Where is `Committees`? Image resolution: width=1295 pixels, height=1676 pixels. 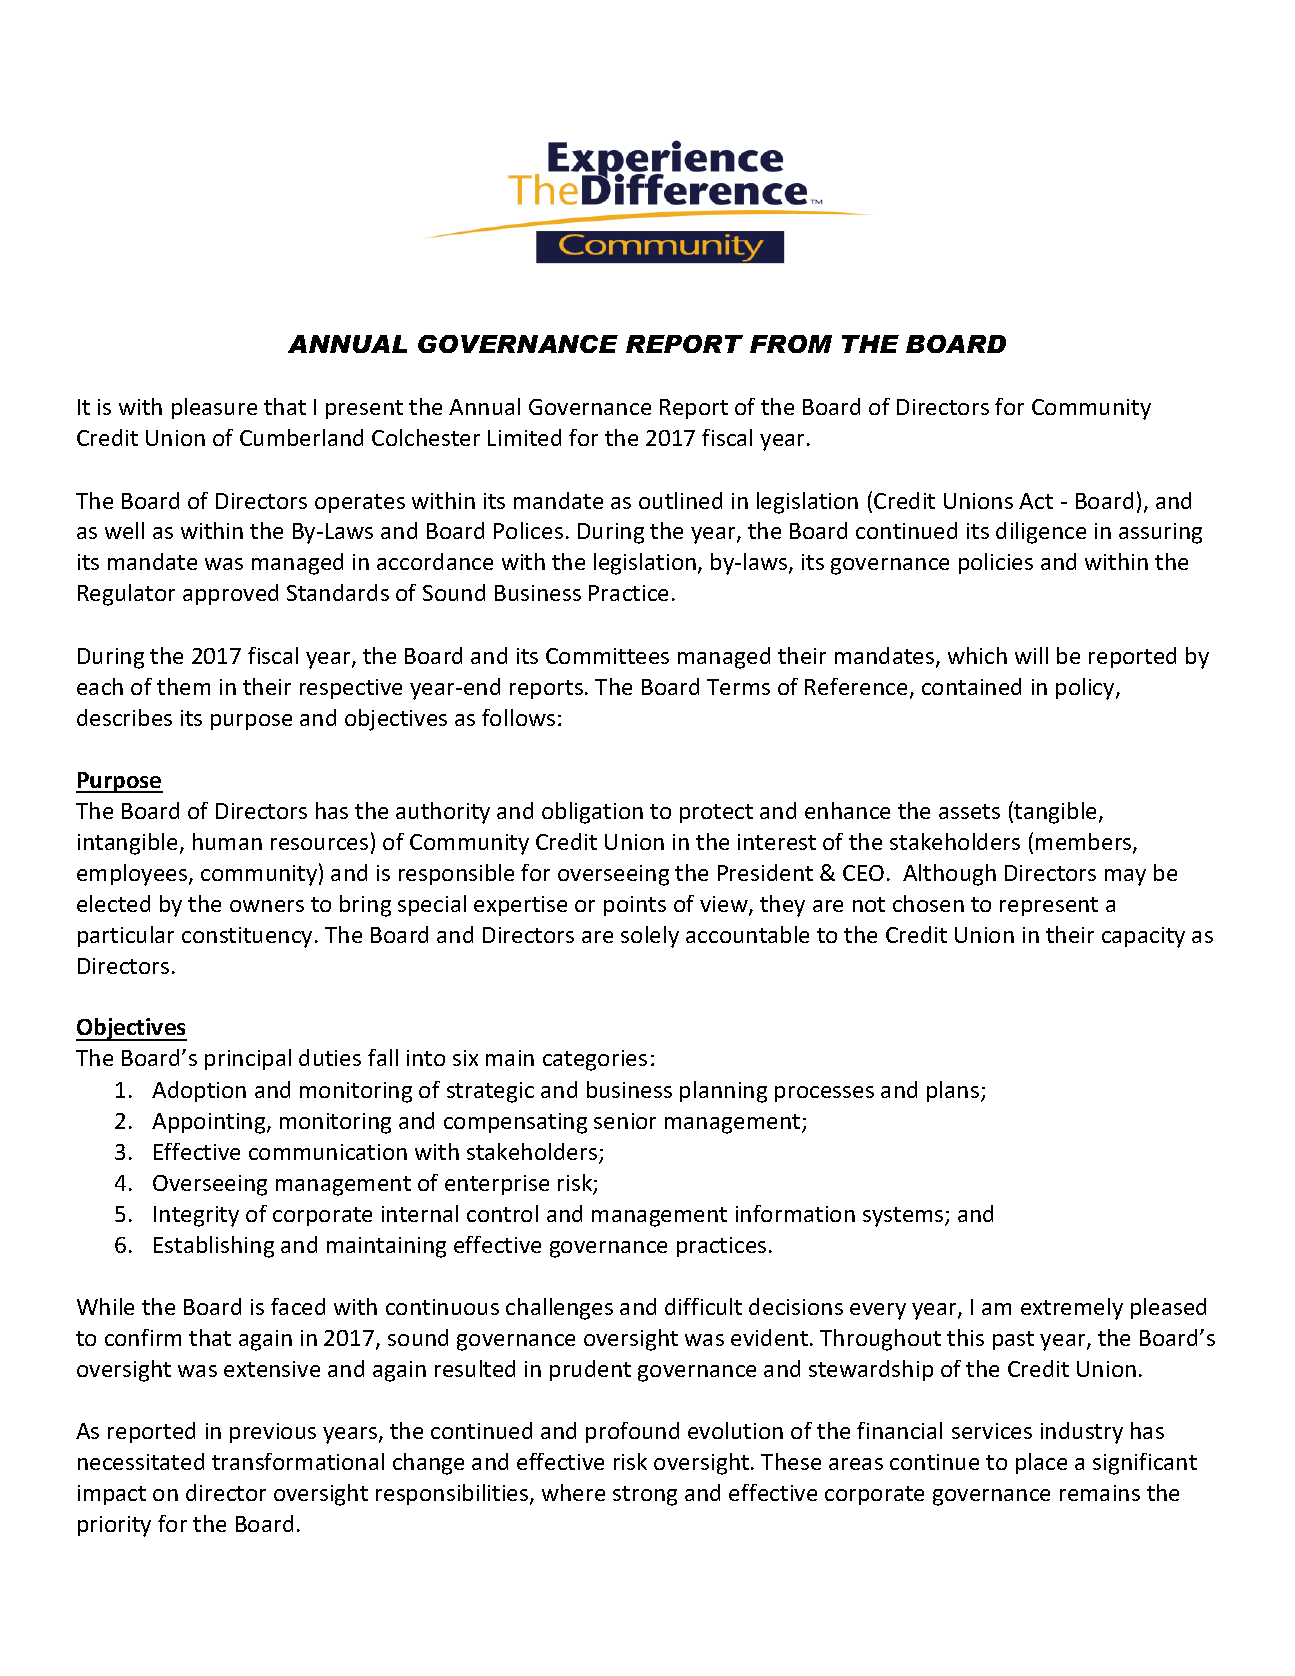
Committees is located at coordinates (607, 656).
